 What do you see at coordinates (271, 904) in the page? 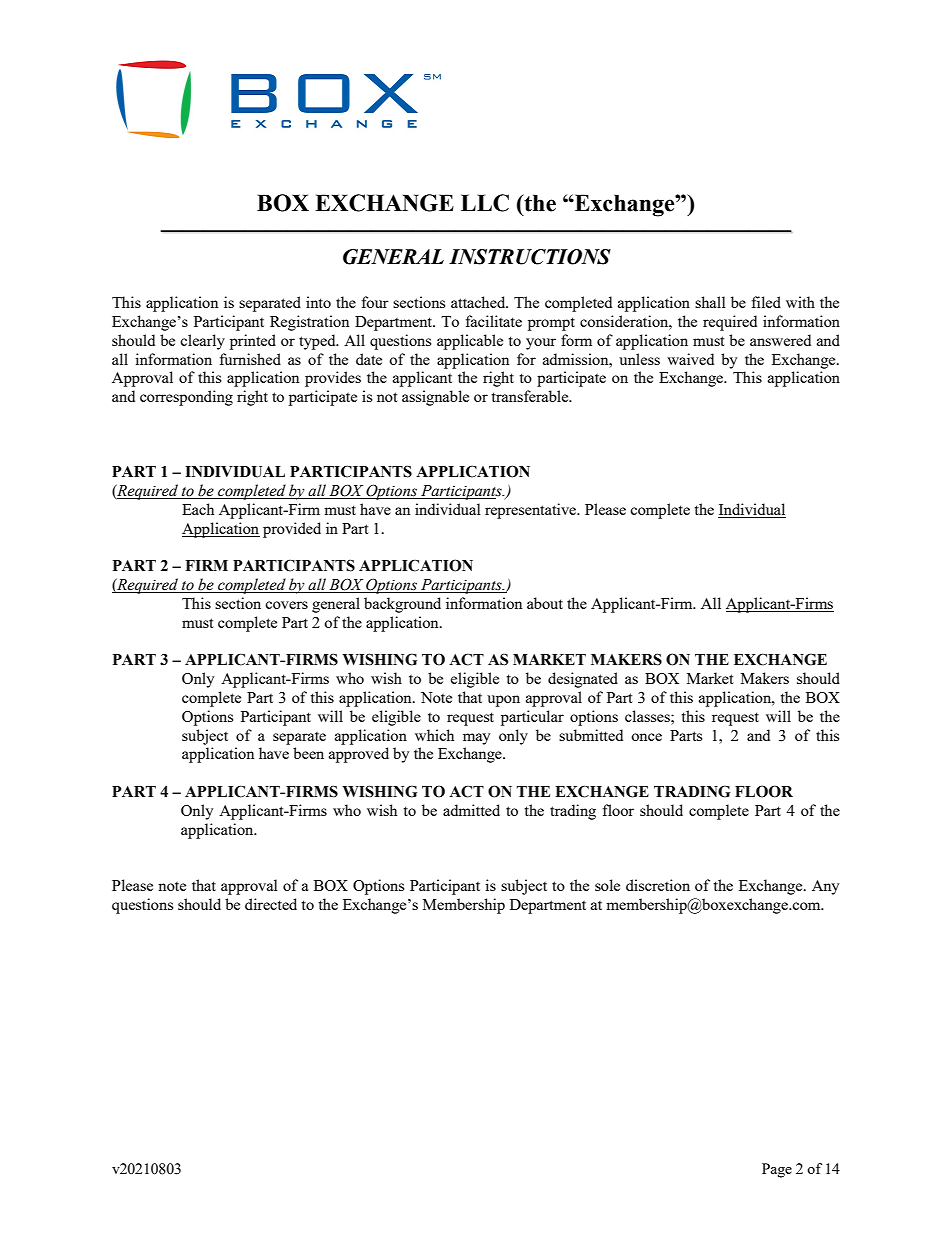
I see `directed` at bounding box center [271, 904].
